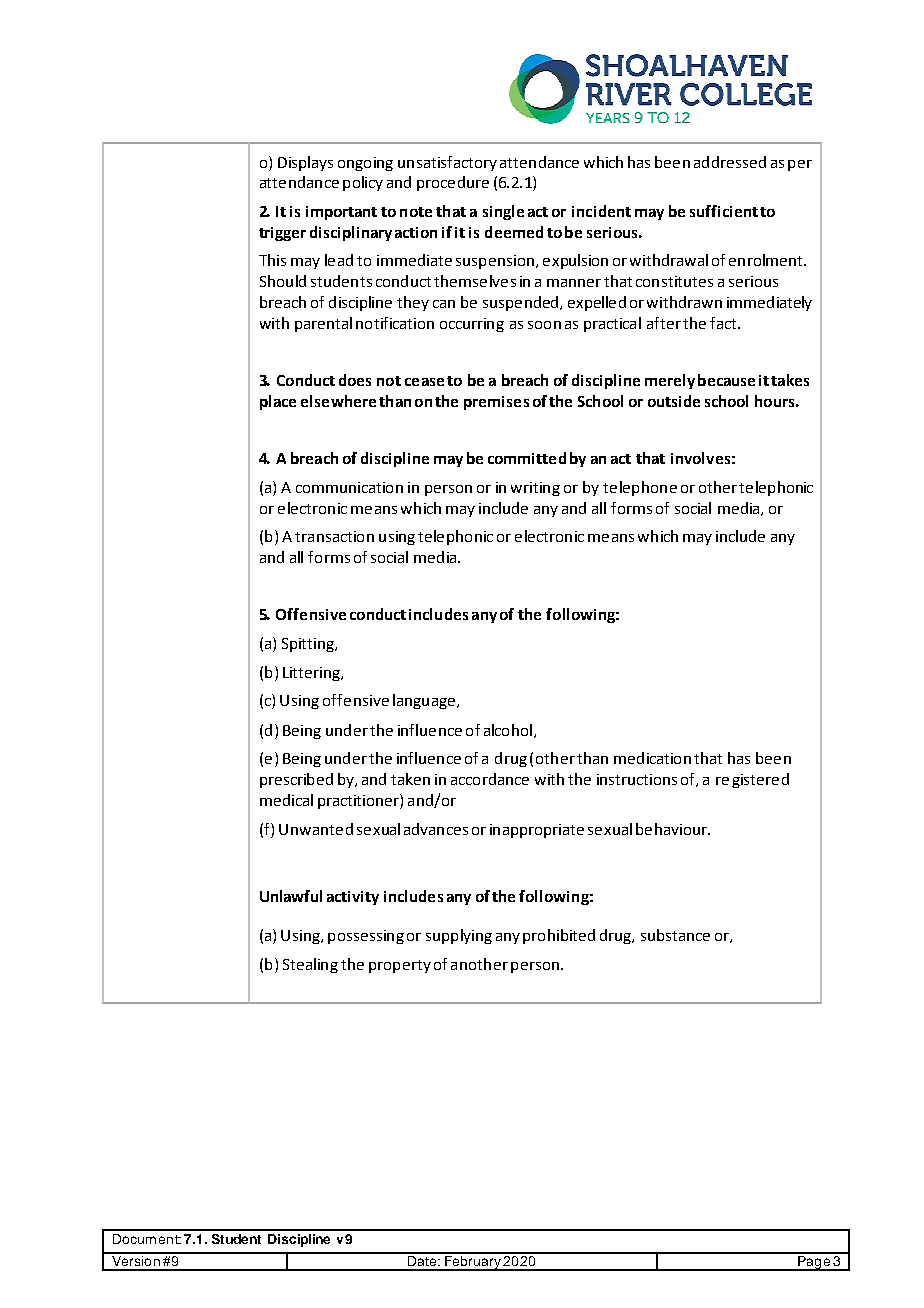 The width and height of the image is (924, 1308). I want to click on premises, so click(496, 403).
